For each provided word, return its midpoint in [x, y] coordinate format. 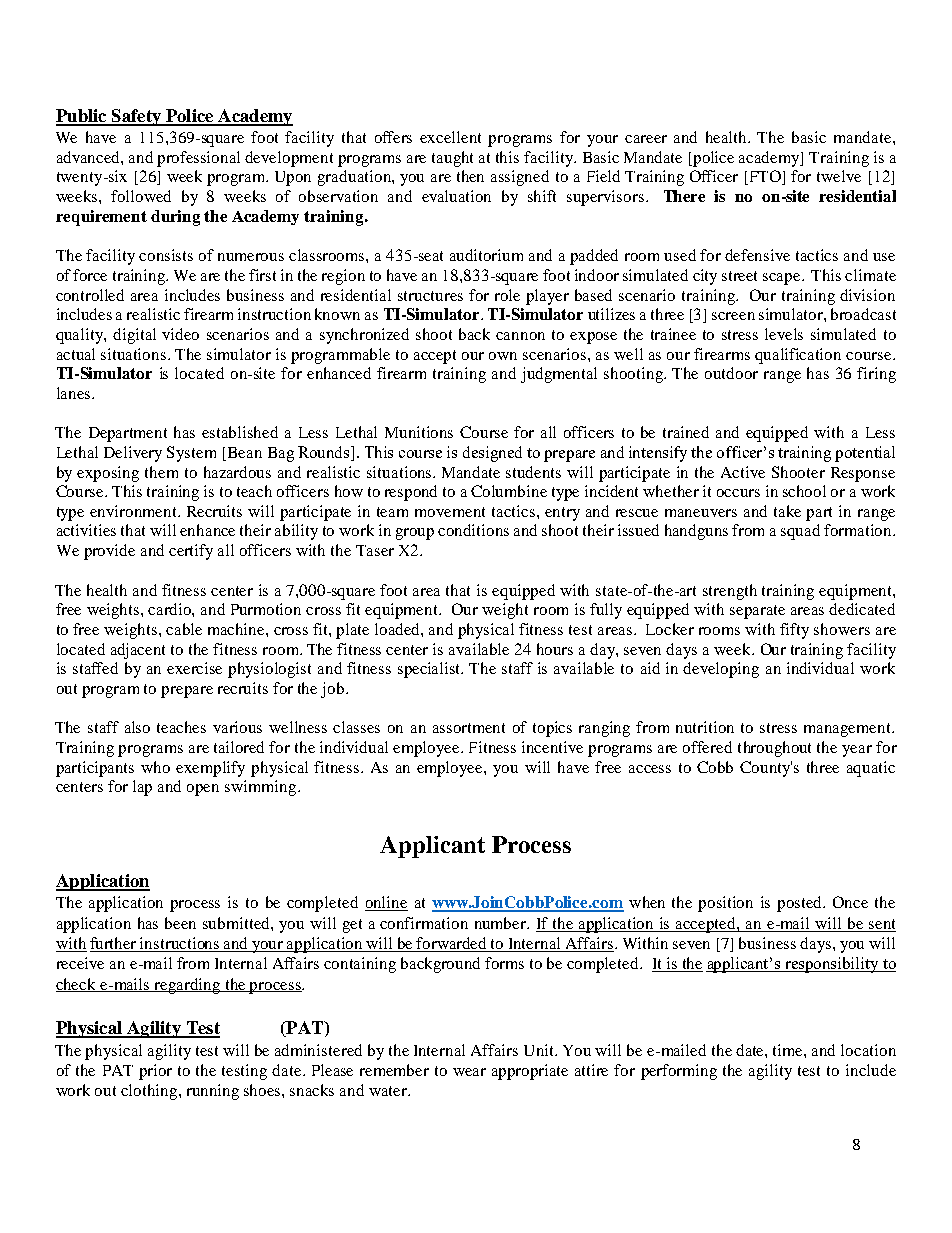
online [386, 903]
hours [555, 649]
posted [801, 904]
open [203, 790]
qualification [798, 356]
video [180, 334]
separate [757, 612]
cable [184, 629]
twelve [839, 176]
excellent [450, 137]
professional [198, 159]
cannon [520, 336]
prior [155, 1072]
